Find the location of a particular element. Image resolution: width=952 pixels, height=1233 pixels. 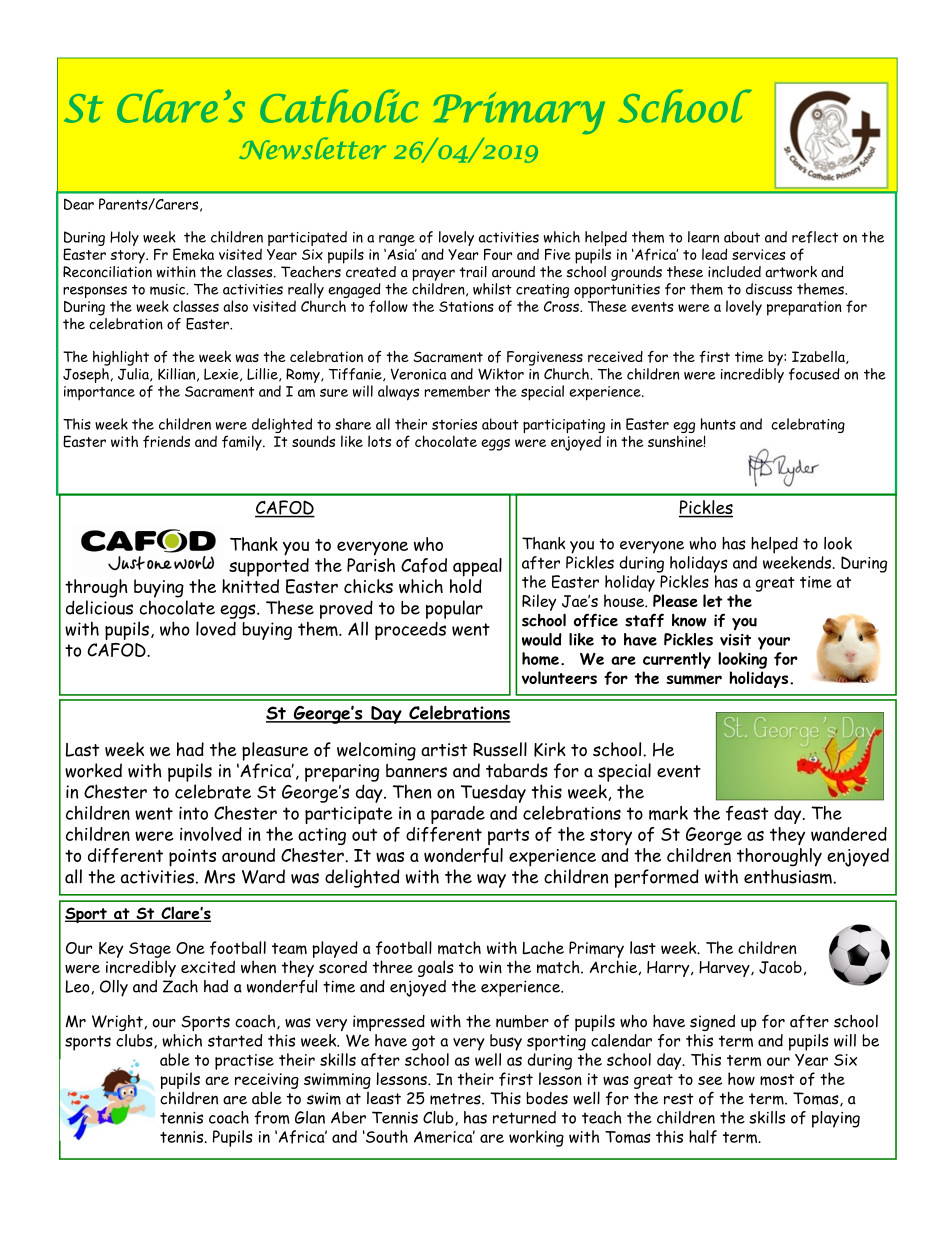

Tuesday is located at coordinates (493, 793).
